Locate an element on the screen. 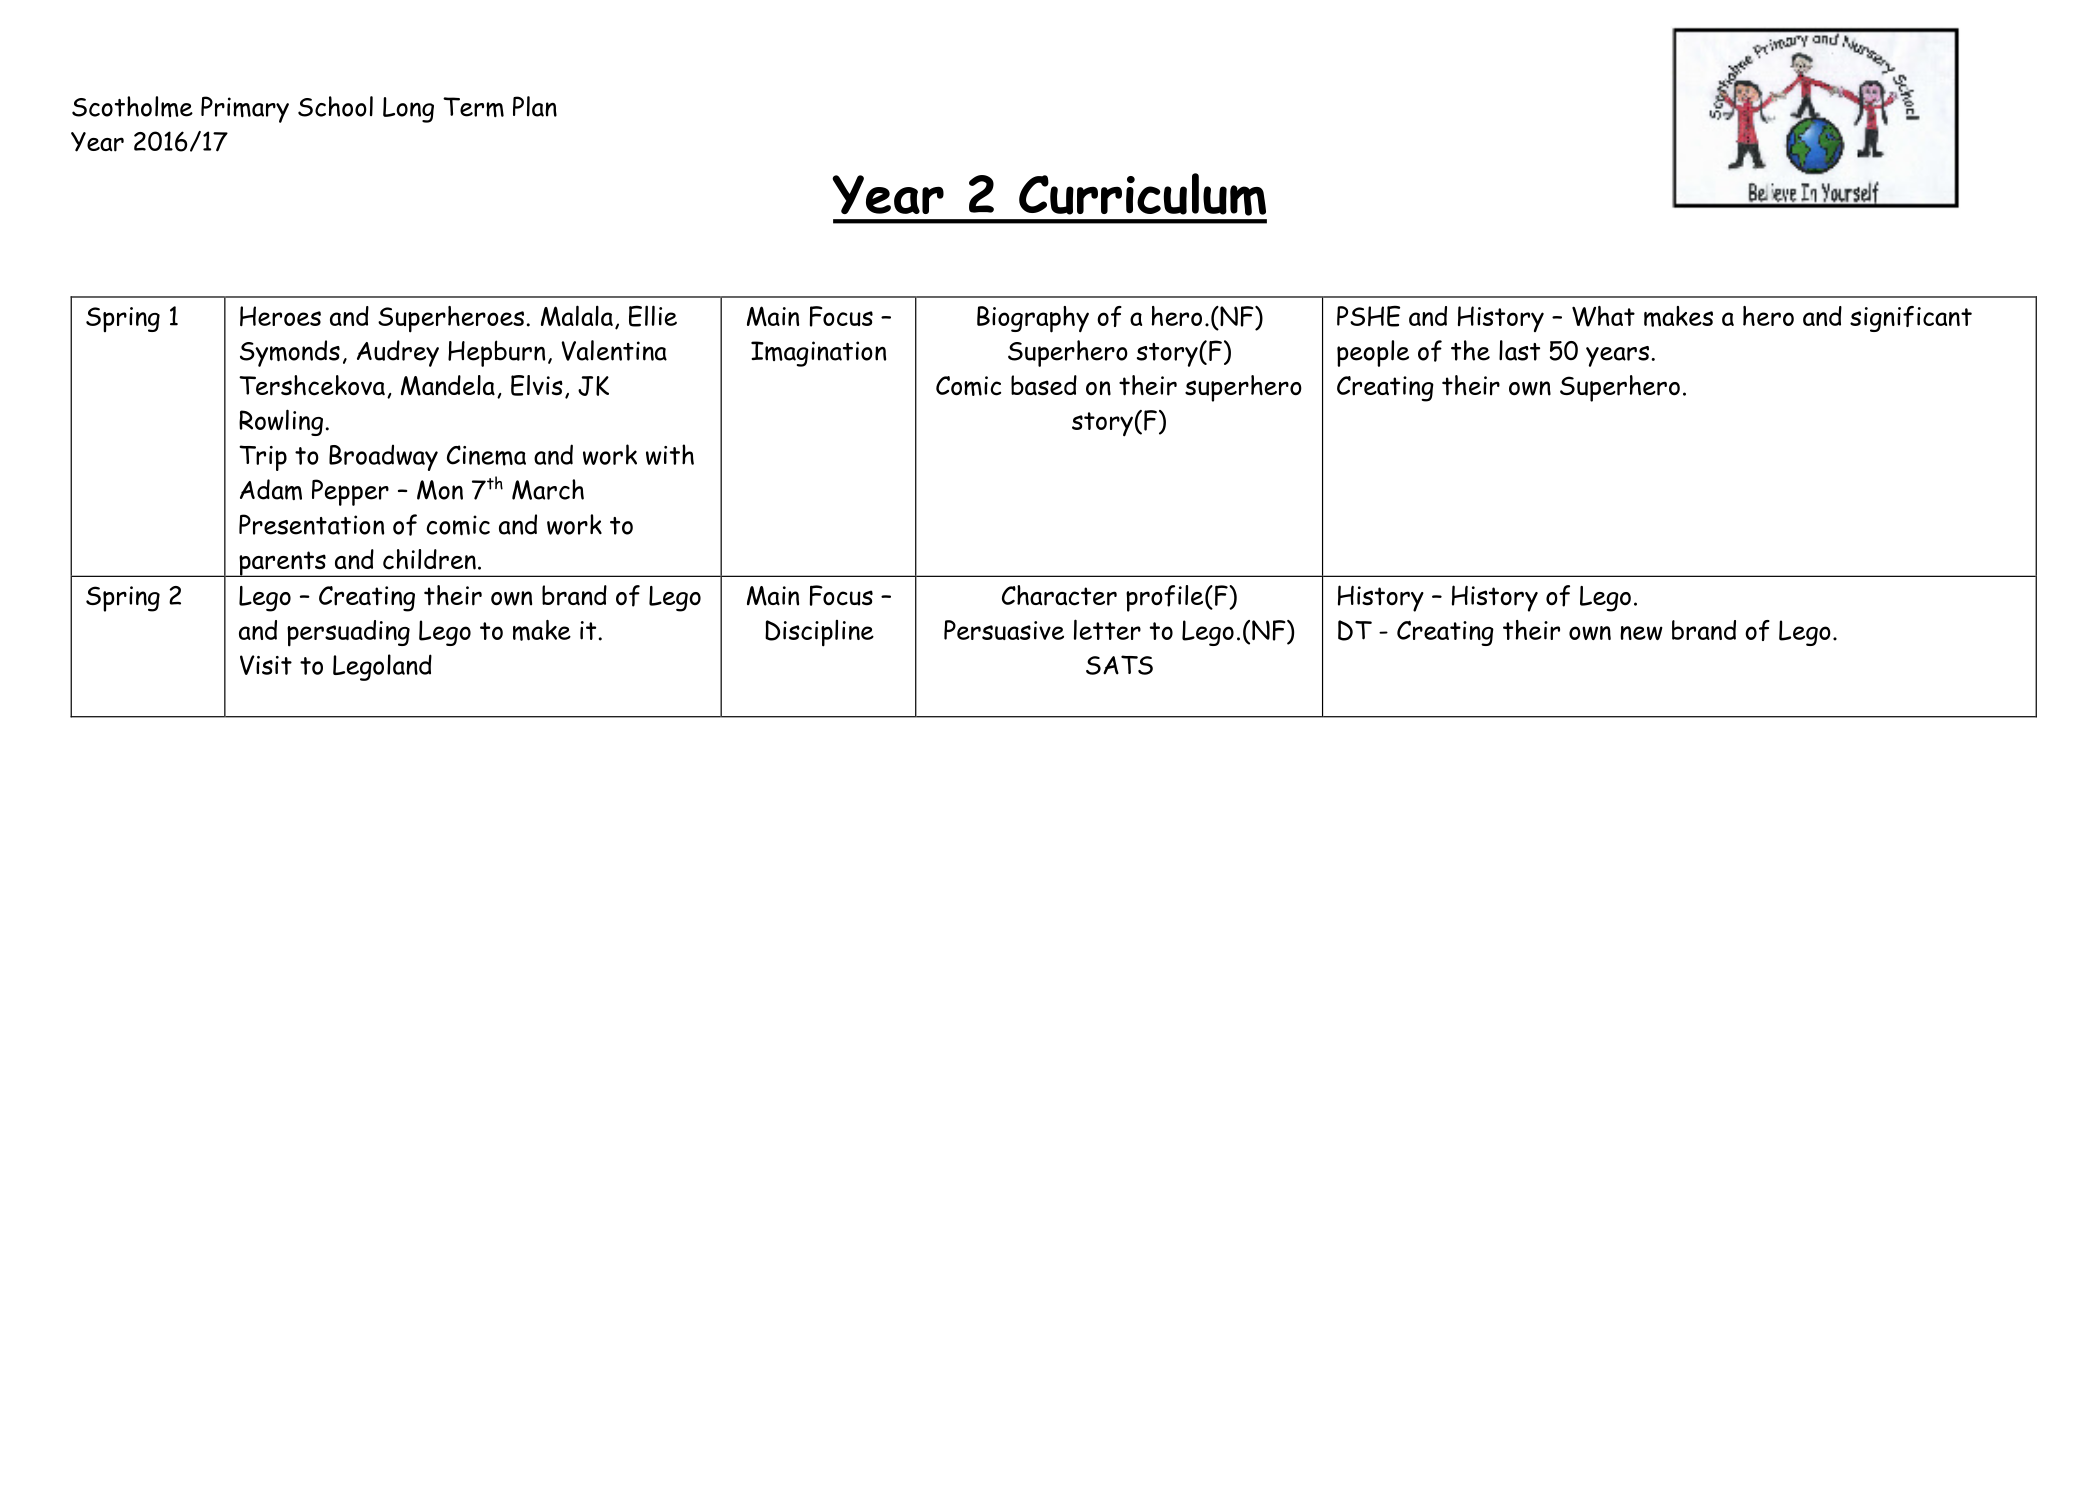 This screenshot has height=1485, width=2100. persuading is located at coordinates (348, 633).
